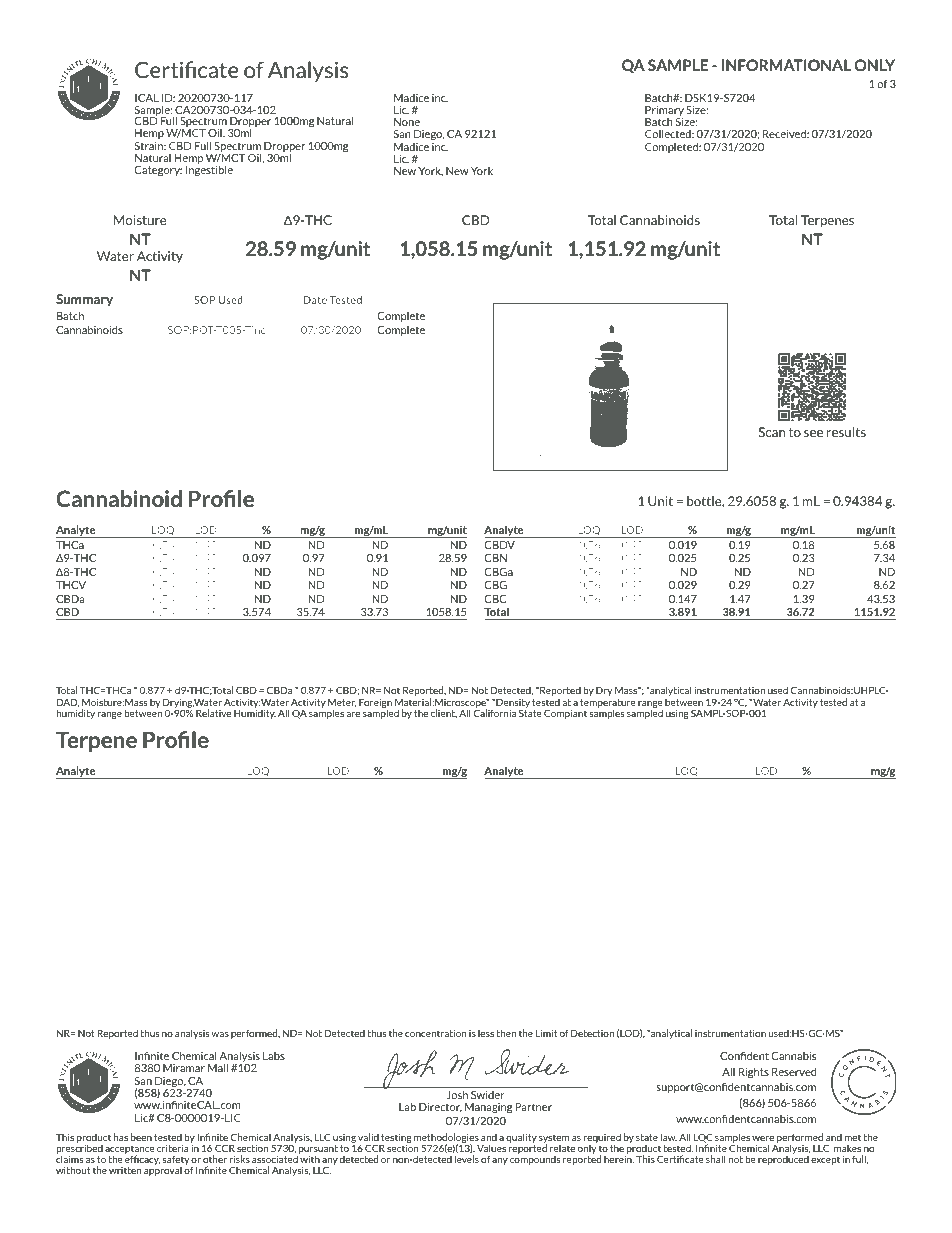 The width and height of the screenshot is (952, 1233). I want to click on Density, so click(512, 704).
